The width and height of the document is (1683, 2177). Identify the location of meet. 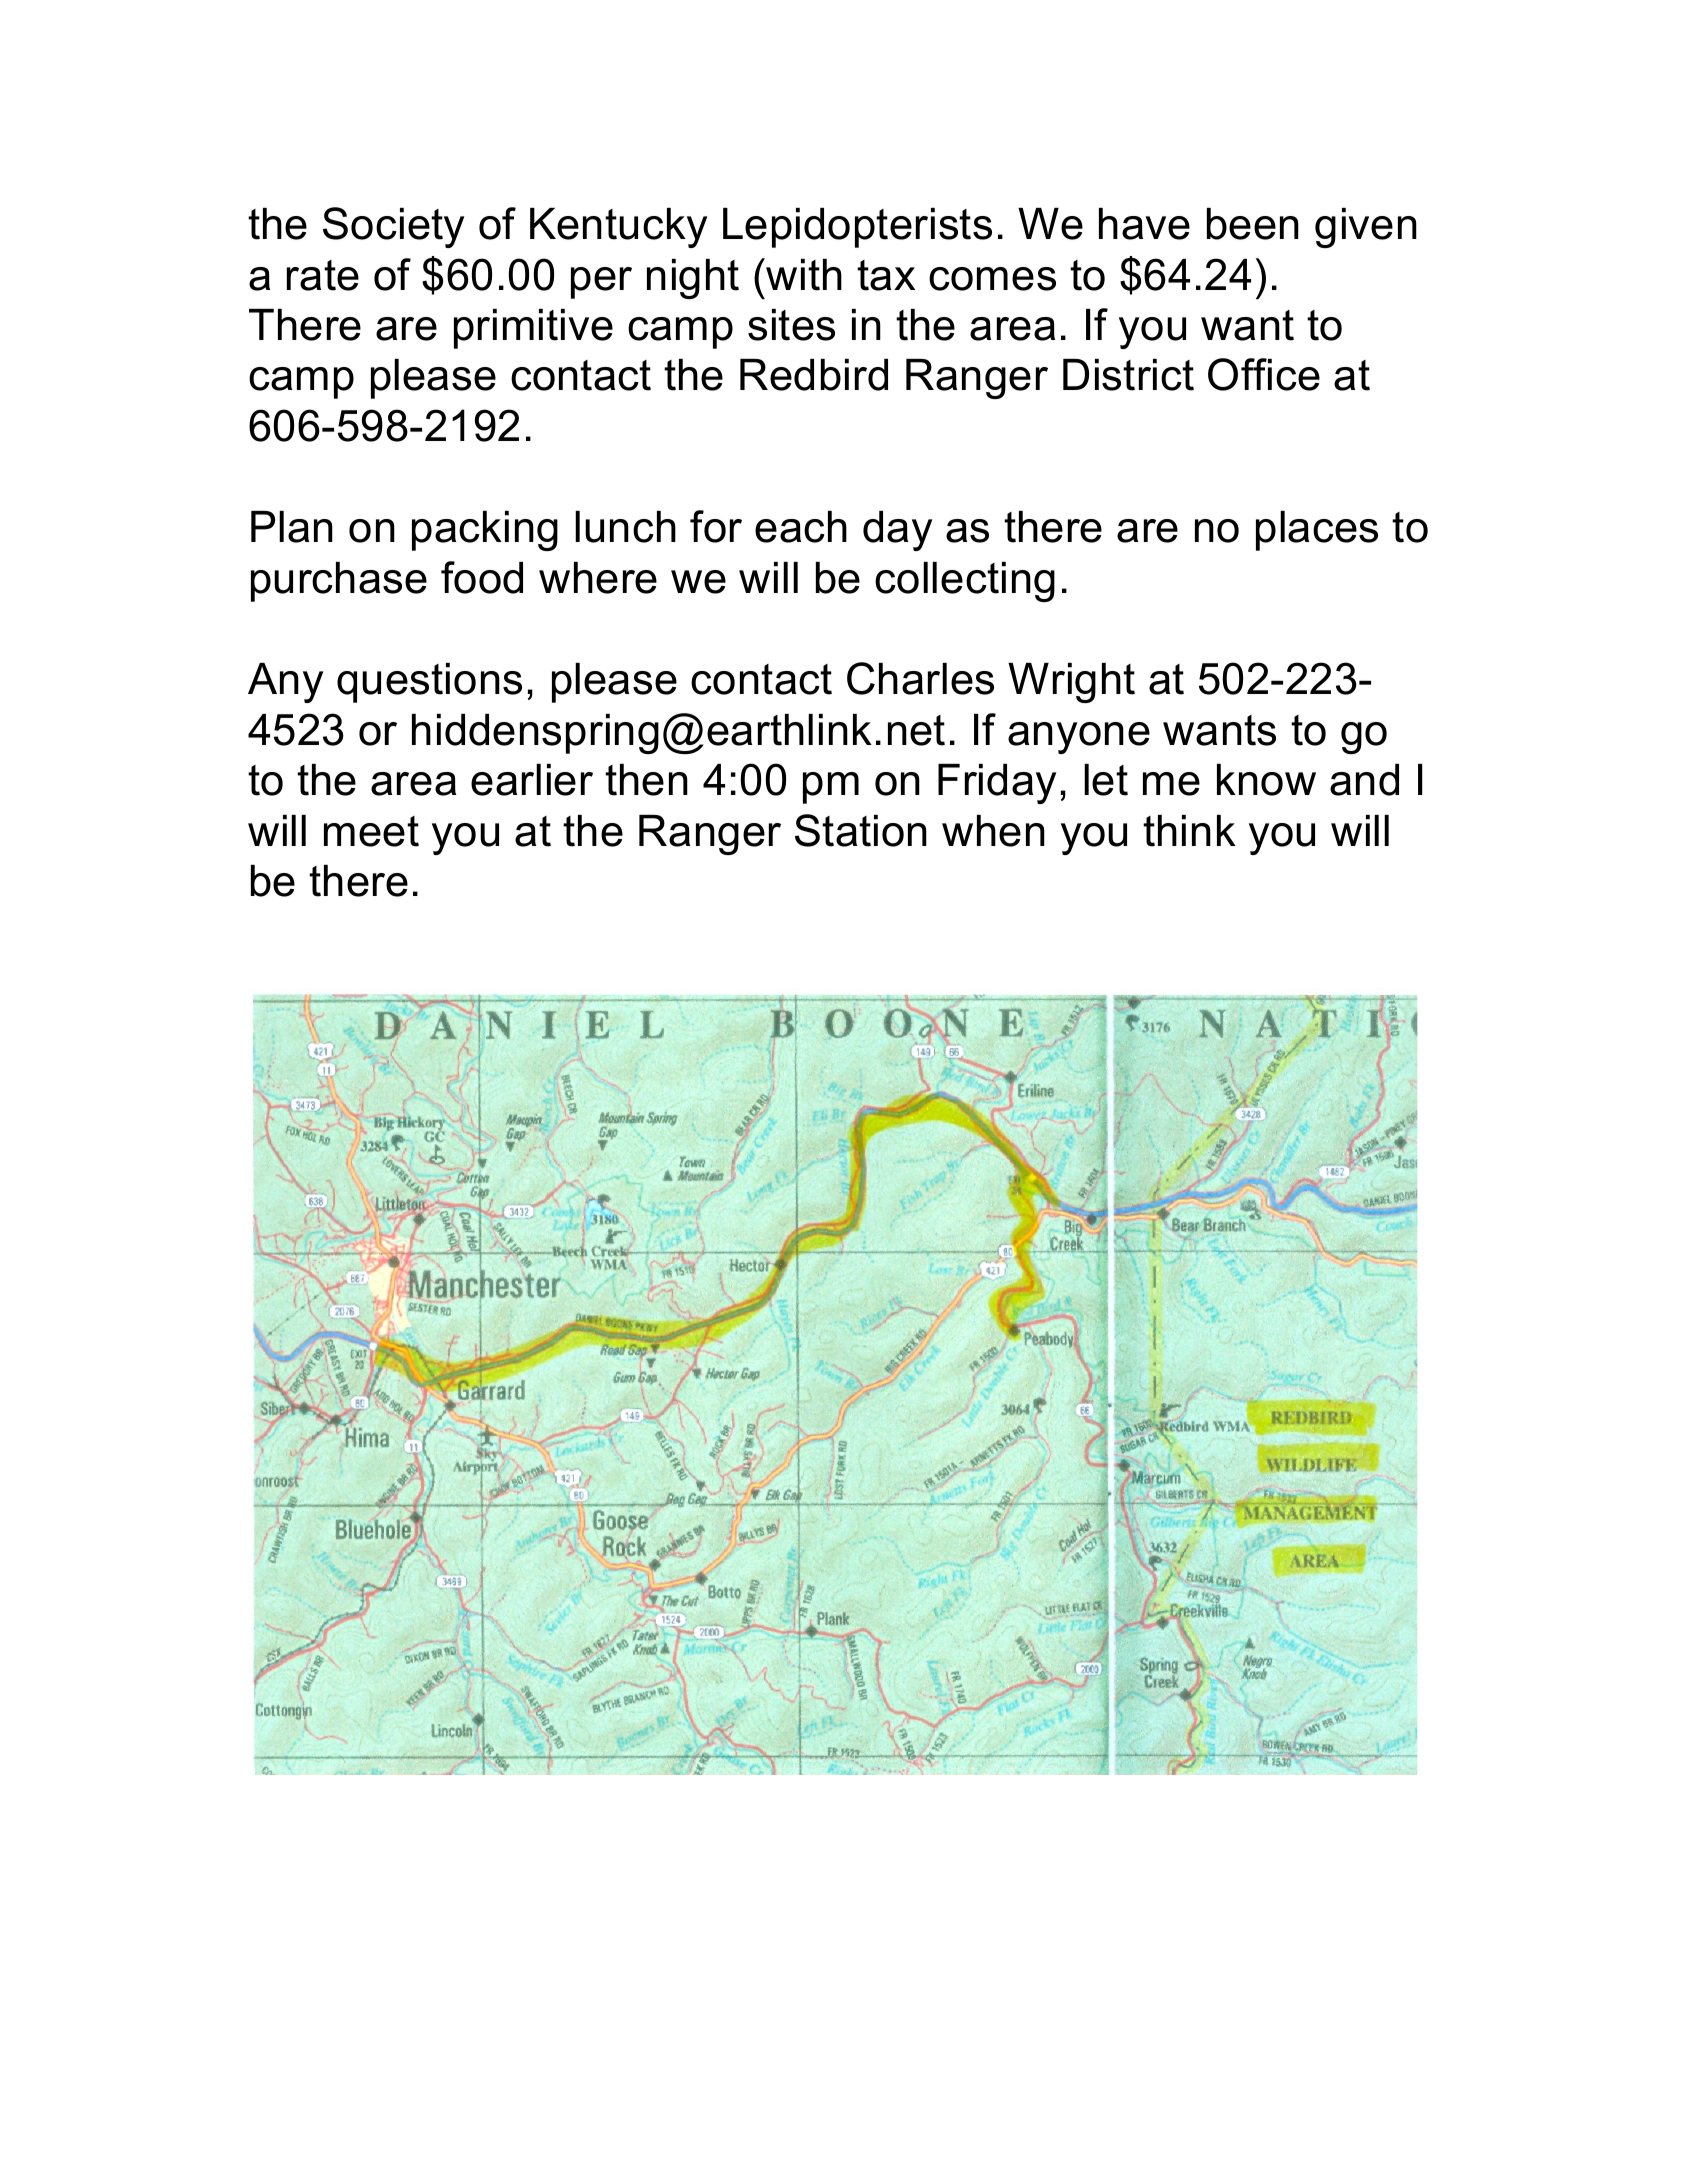
(371, 831).
